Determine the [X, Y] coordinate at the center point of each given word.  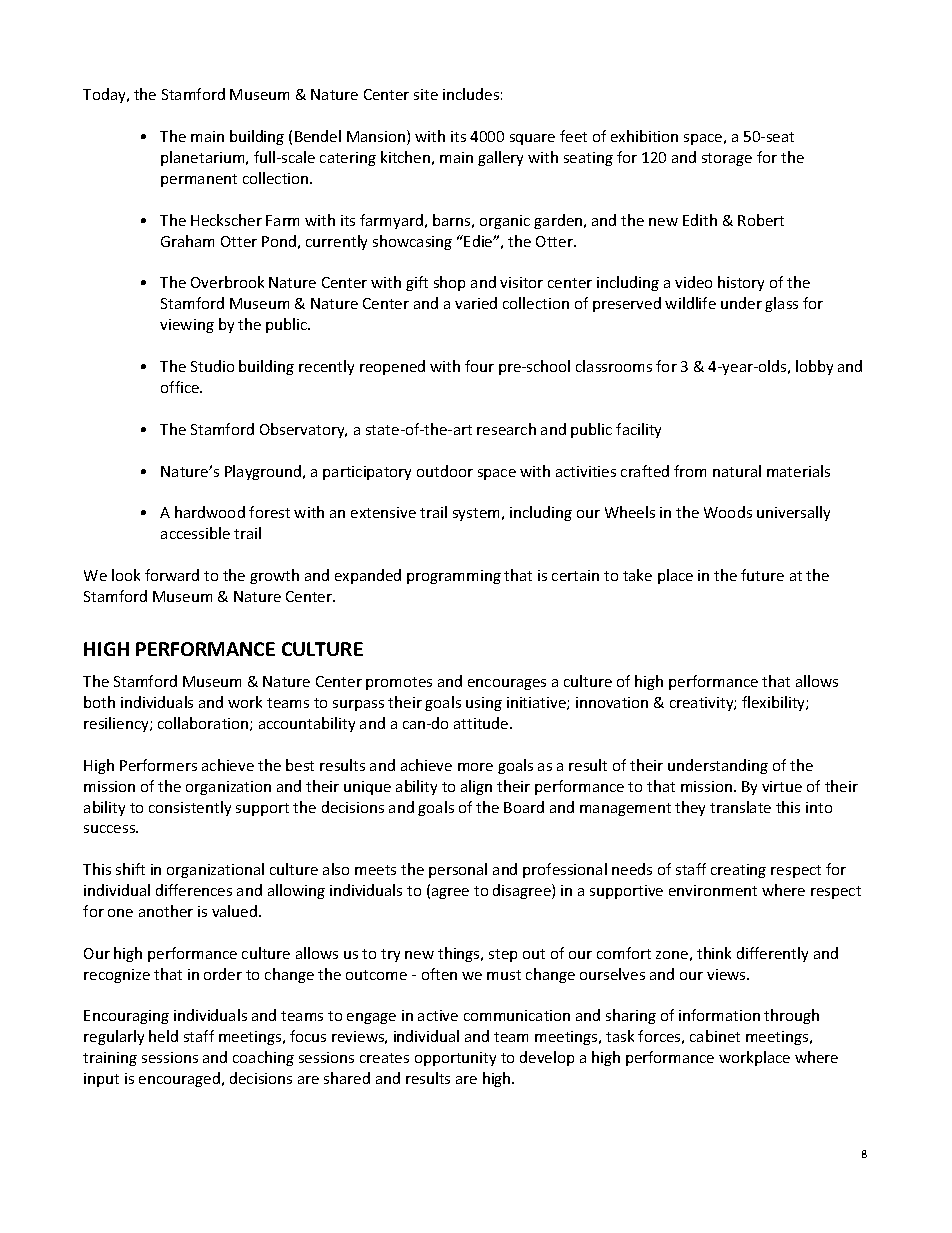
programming [454, 577]
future [762, 575]
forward [172, 575]
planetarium [204, 158]
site [426, 94]
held [163, 1036]
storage [727, 159]
